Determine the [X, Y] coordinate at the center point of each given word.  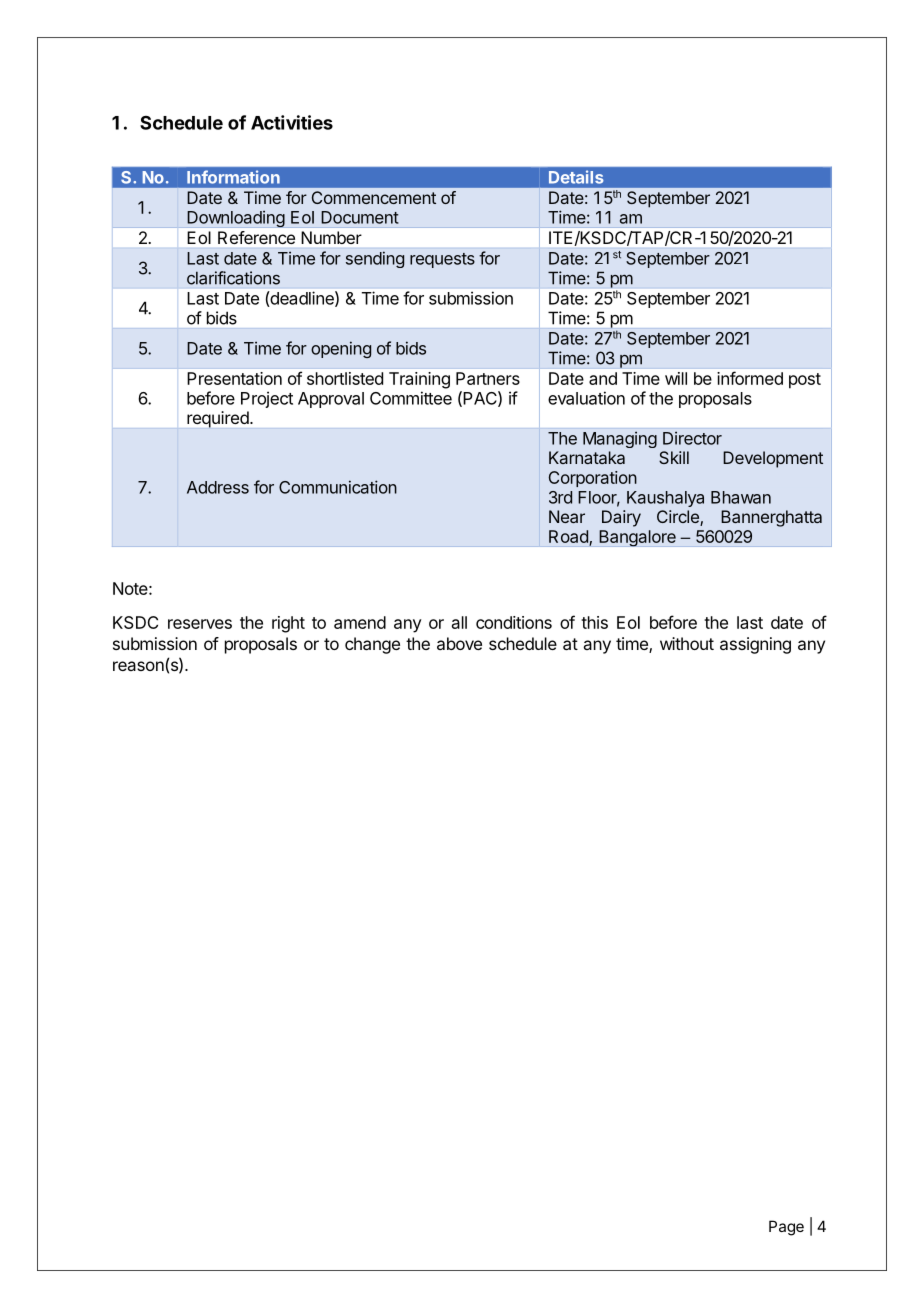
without [687, 643]
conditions [514, 622]
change [372, 645]
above [459, 643]
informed [750, 378]
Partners [488, 378]
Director [692, 438]
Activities [292, 122]
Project [267, 399]
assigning [755, 645]
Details [576, 177]
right [288, 624]
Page [786, 1228]
